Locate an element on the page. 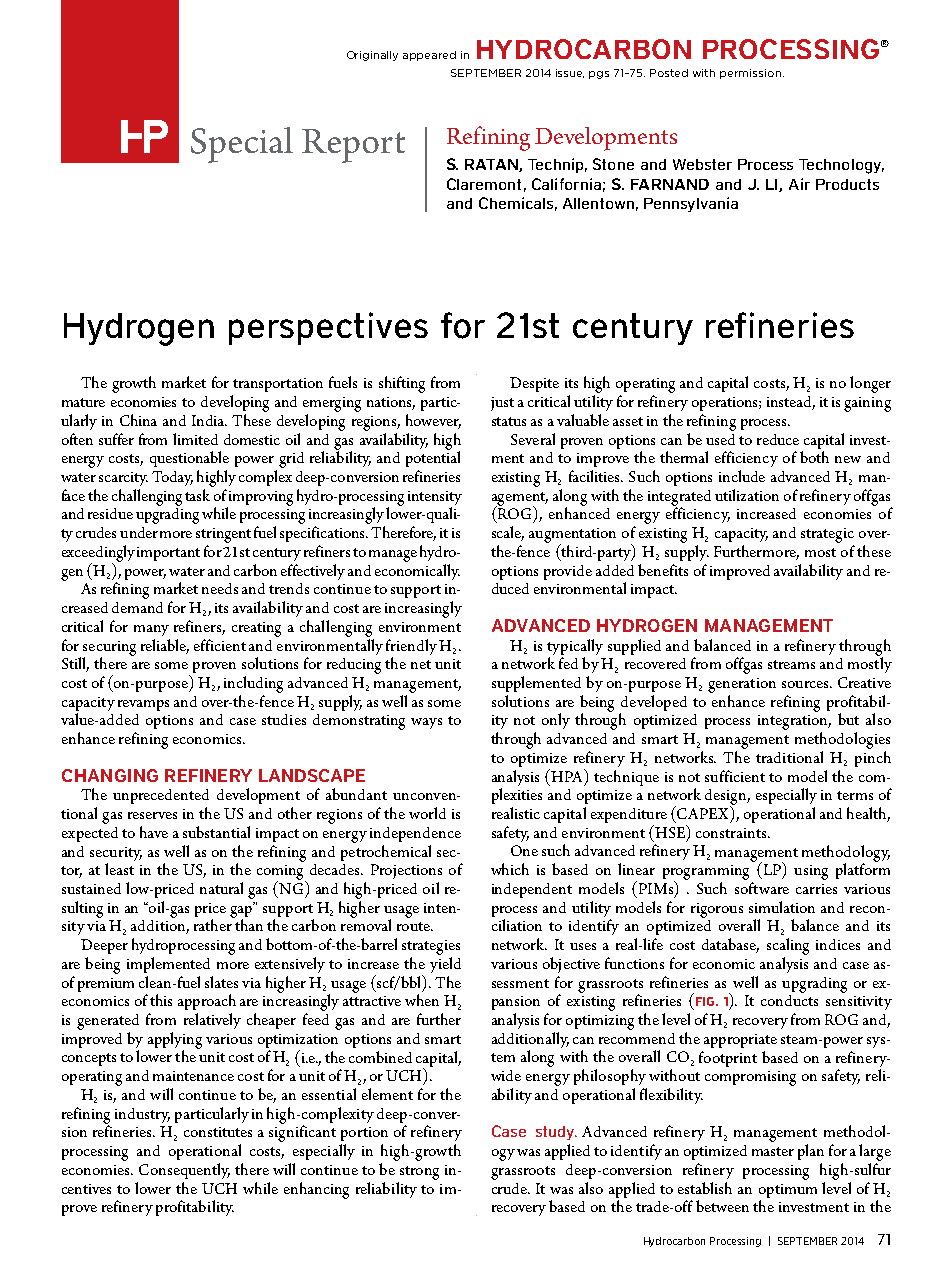  simulation is located at coordinates (782, 907).
